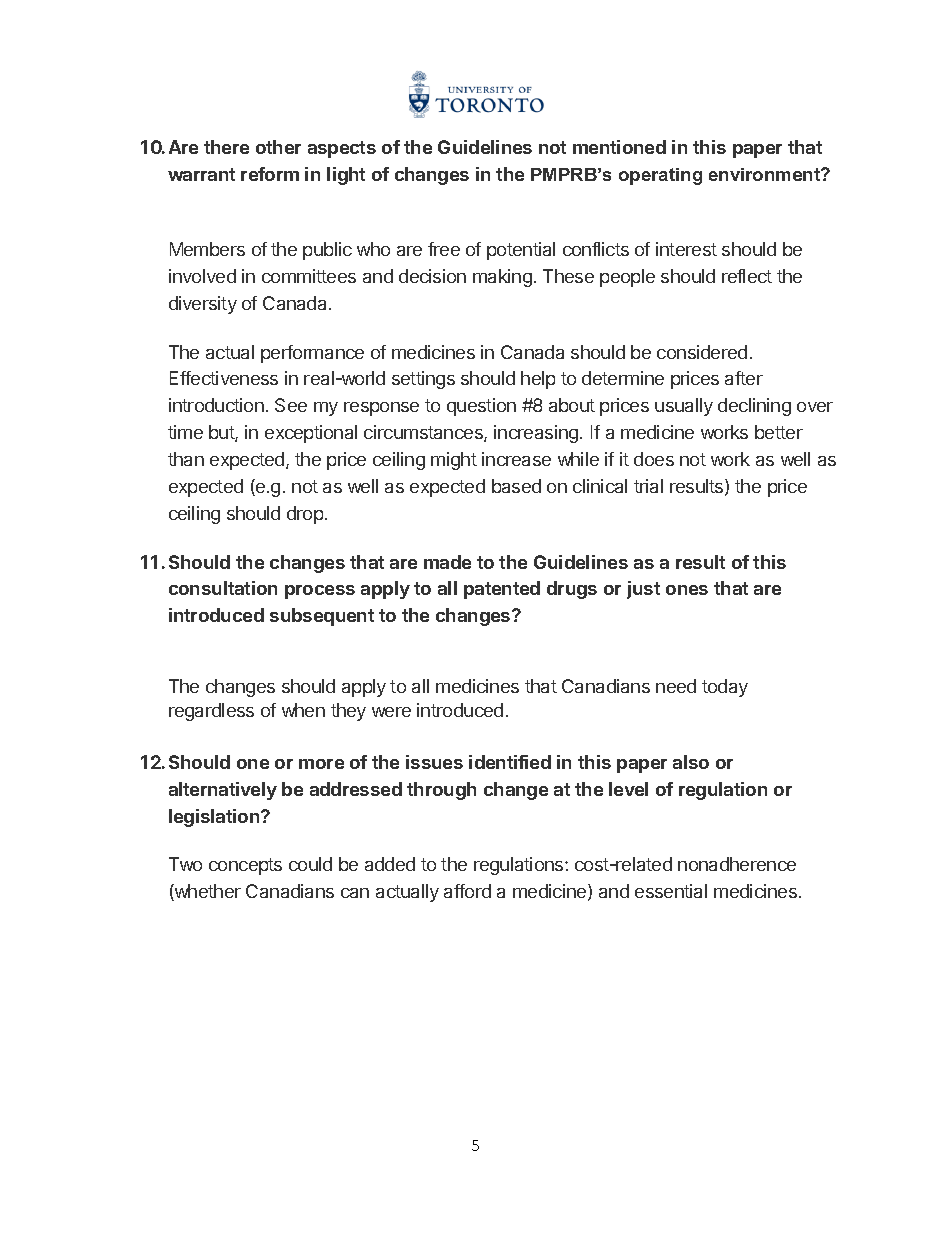  I want to click on today, so click(725, 688).
